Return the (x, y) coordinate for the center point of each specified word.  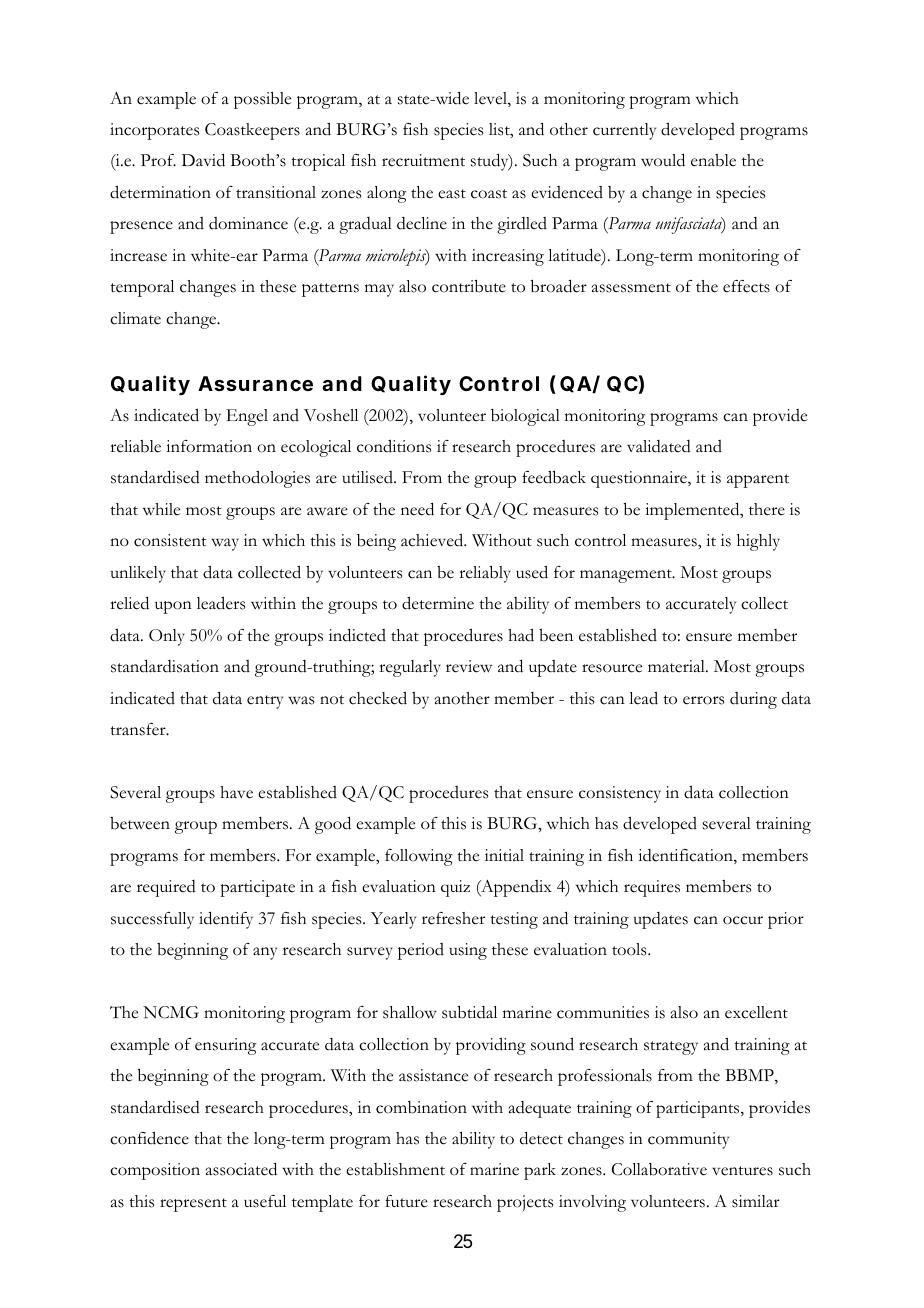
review (469, 666)
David (203, 160)
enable (713, 160)
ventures (742, 1171)
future (406, 1201)
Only (167, 637)
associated (241, 1169)
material (677, 666)
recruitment (423, 160)
